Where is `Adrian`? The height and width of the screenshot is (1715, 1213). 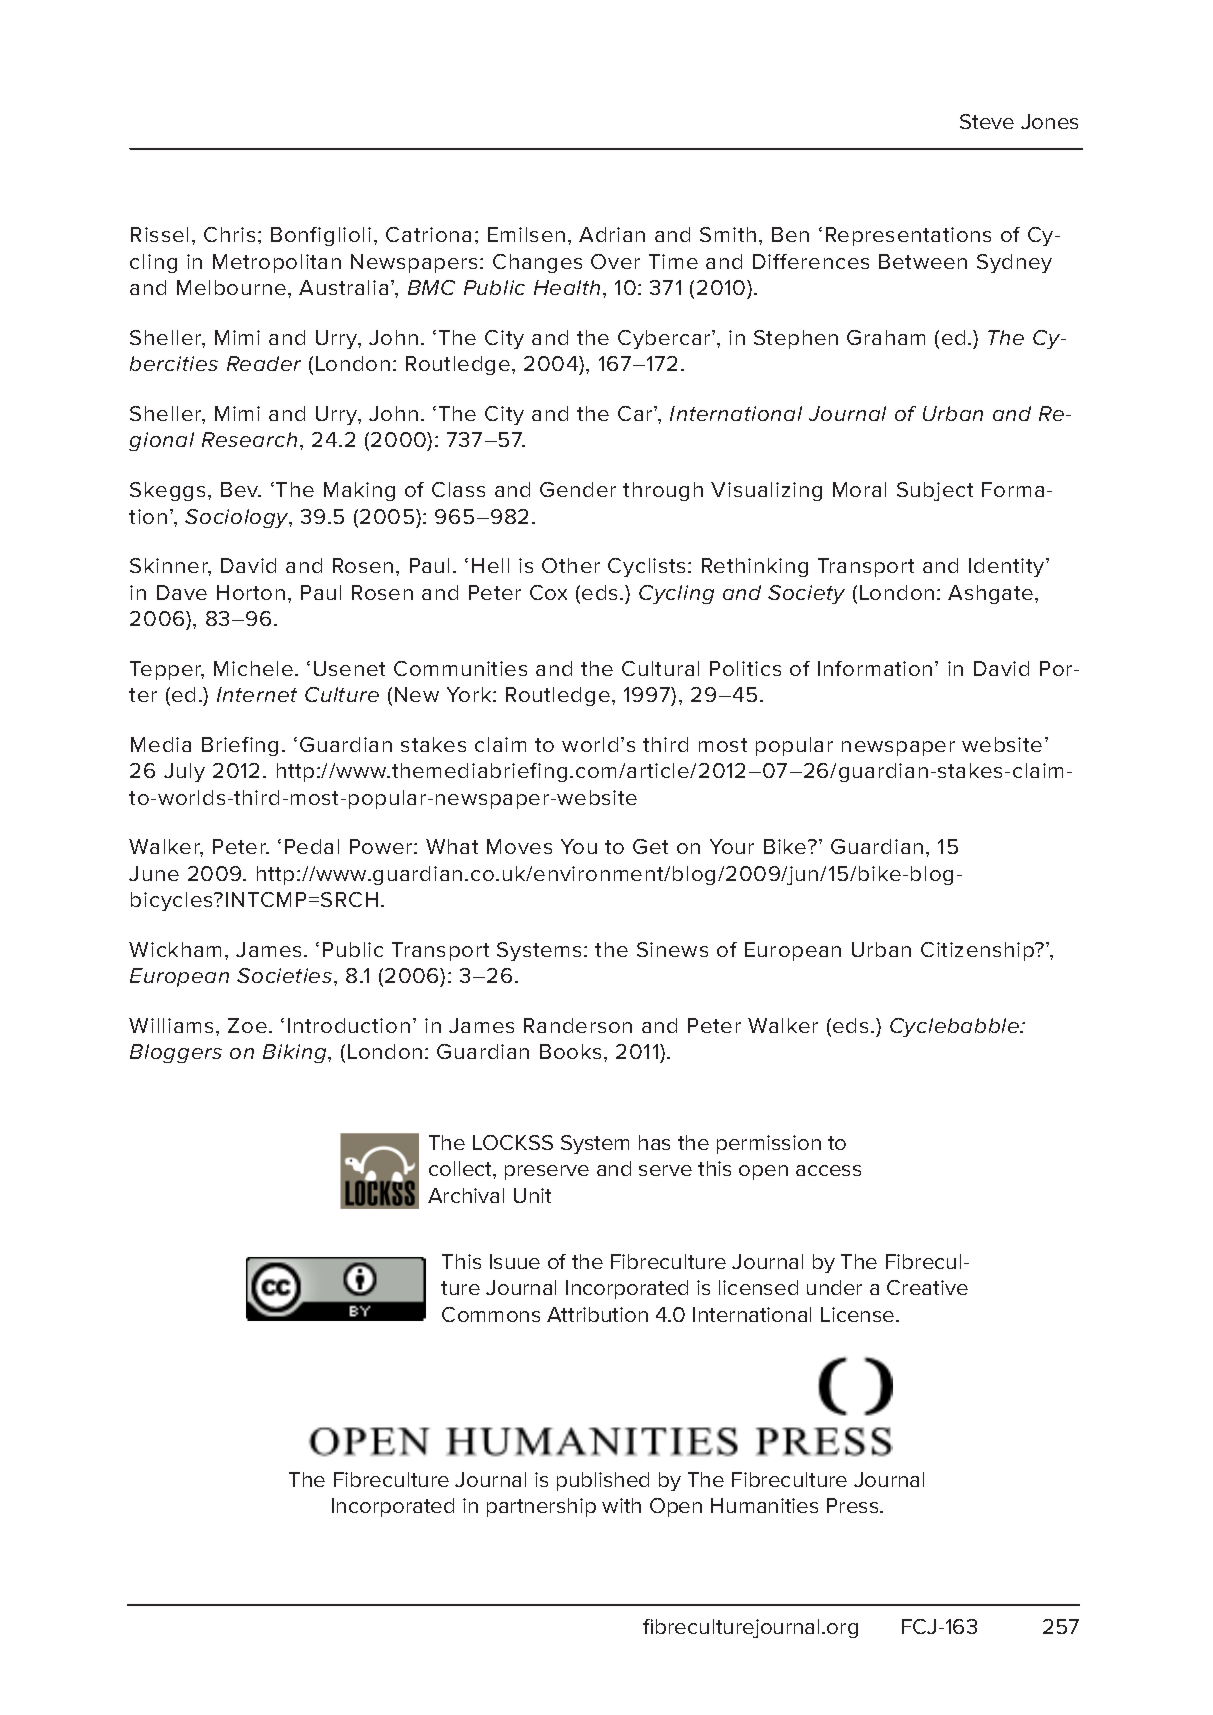
Adrian is located at coordinates (612, 234).
